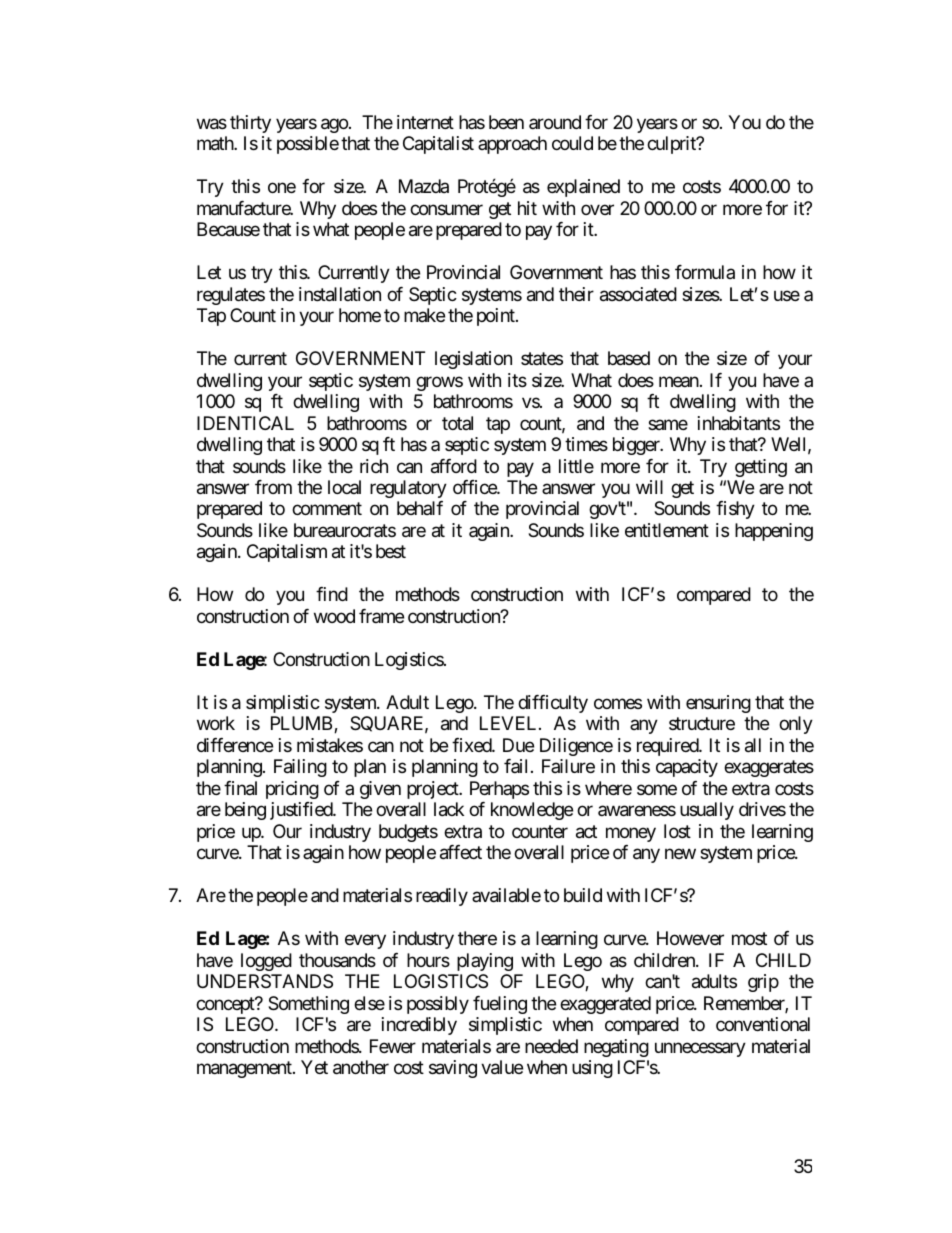 The image size is (952, 1233). Describe the element at coordinates (381, 616) in the image. I see `frame` at that location.
